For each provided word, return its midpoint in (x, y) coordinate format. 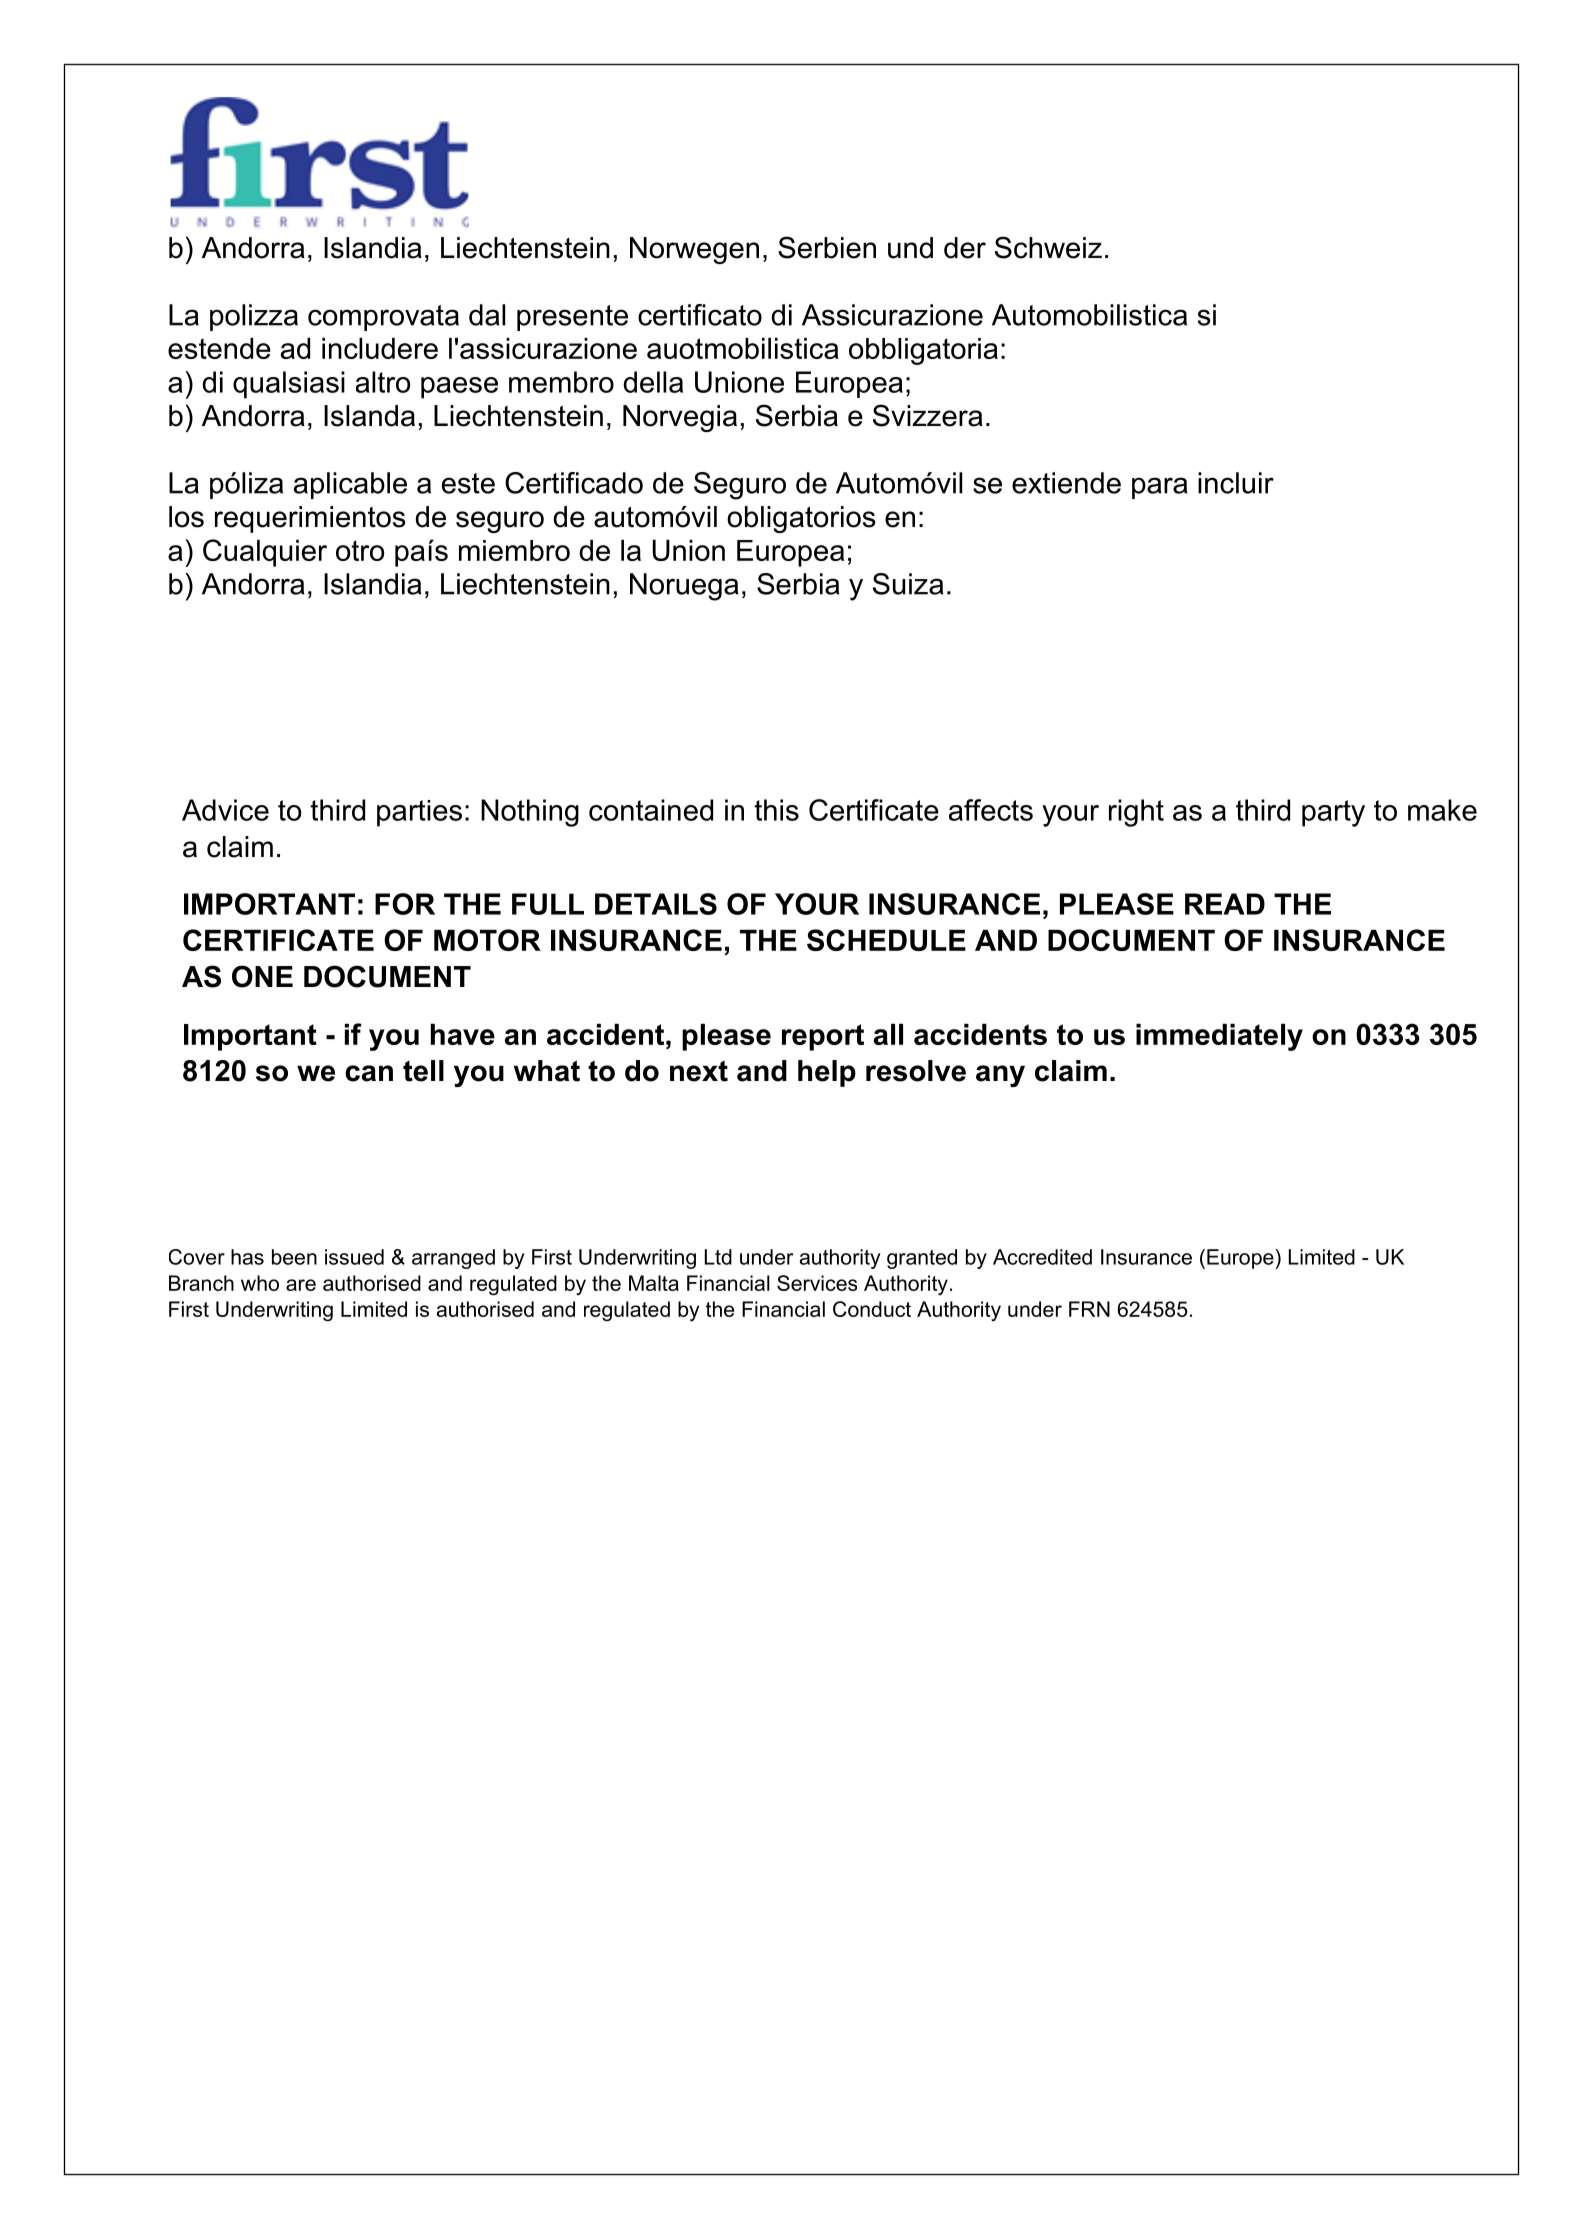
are (301, 1285)
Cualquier (265, 553)
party (1333, 813)
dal (487, 315)
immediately (1219, 1037)
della (653, 382)
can (369, 1073)
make (1442, 810)
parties (419, 813)
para (1160, 488)
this (776, 810)
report (823, 1037)
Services (817, 1283)
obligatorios (801, 519)
